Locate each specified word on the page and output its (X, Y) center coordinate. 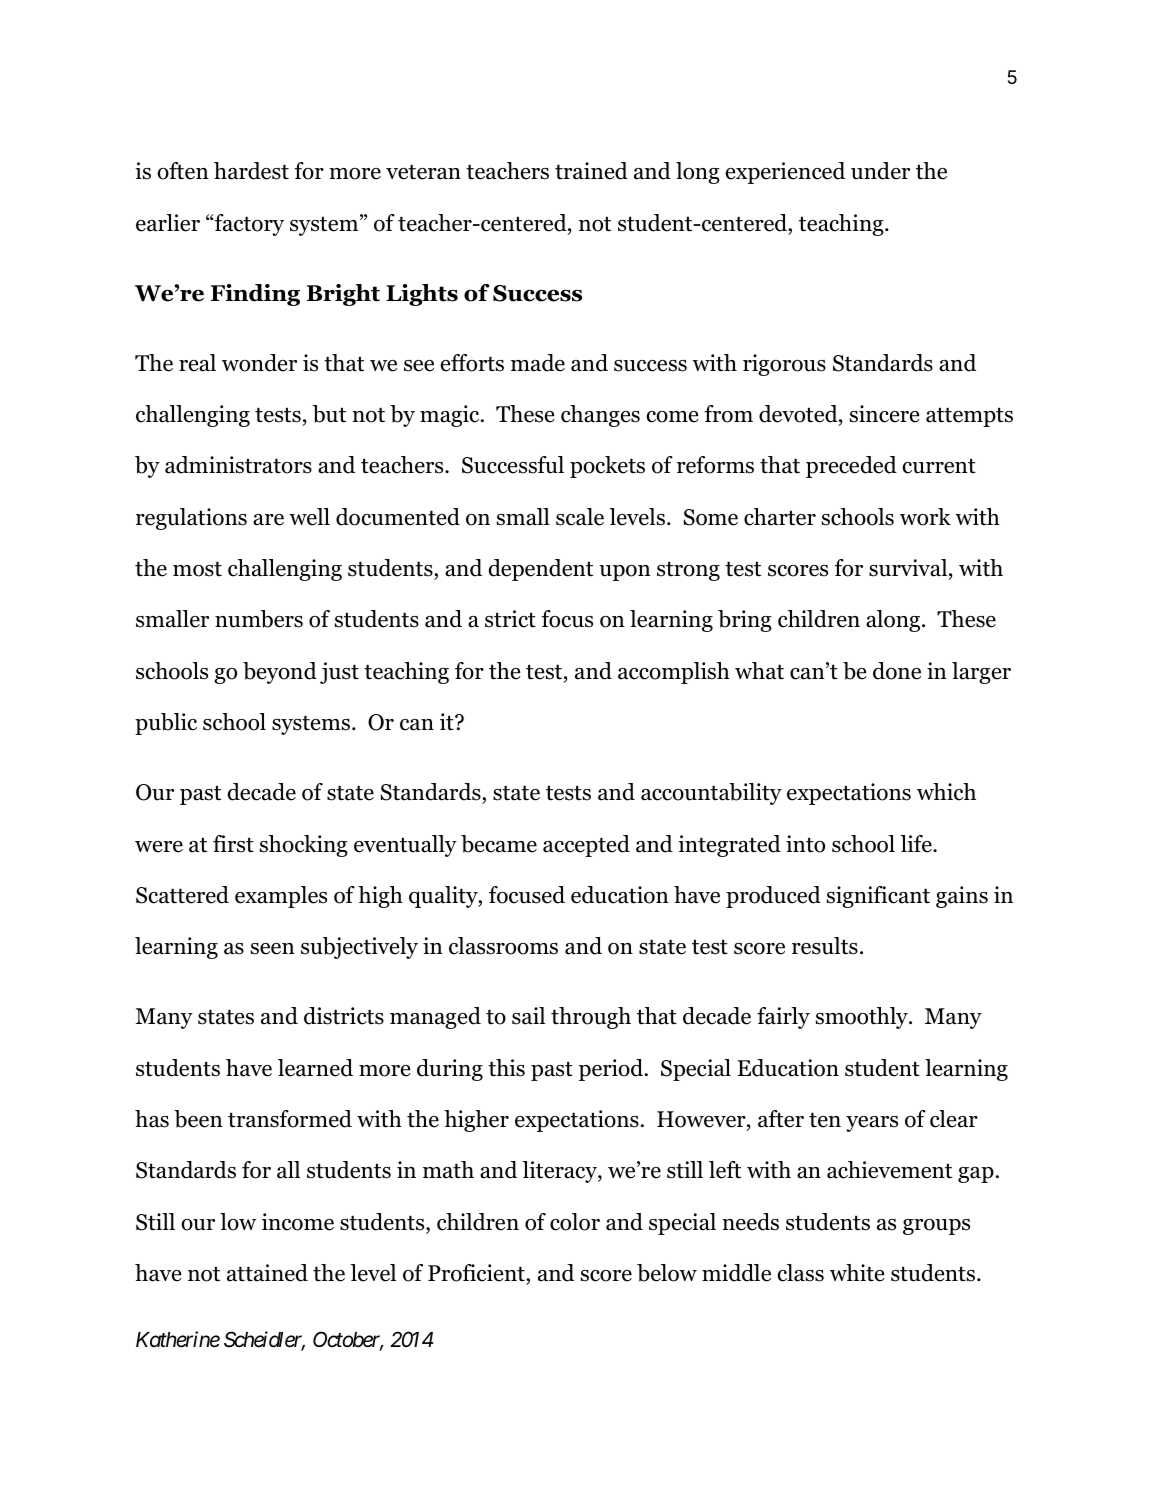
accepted (586, 846)
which (946, 792)
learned (315, 1068)
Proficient (477, 1273)
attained (267, 1273)
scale (580, 517)
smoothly (863, 1018)
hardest (251, 171)
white (857, 1273)
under (880, 171)
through (591, 1018)
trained (591, 171)
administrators (238, 465)
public (166, 724)
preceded (851, 467)
